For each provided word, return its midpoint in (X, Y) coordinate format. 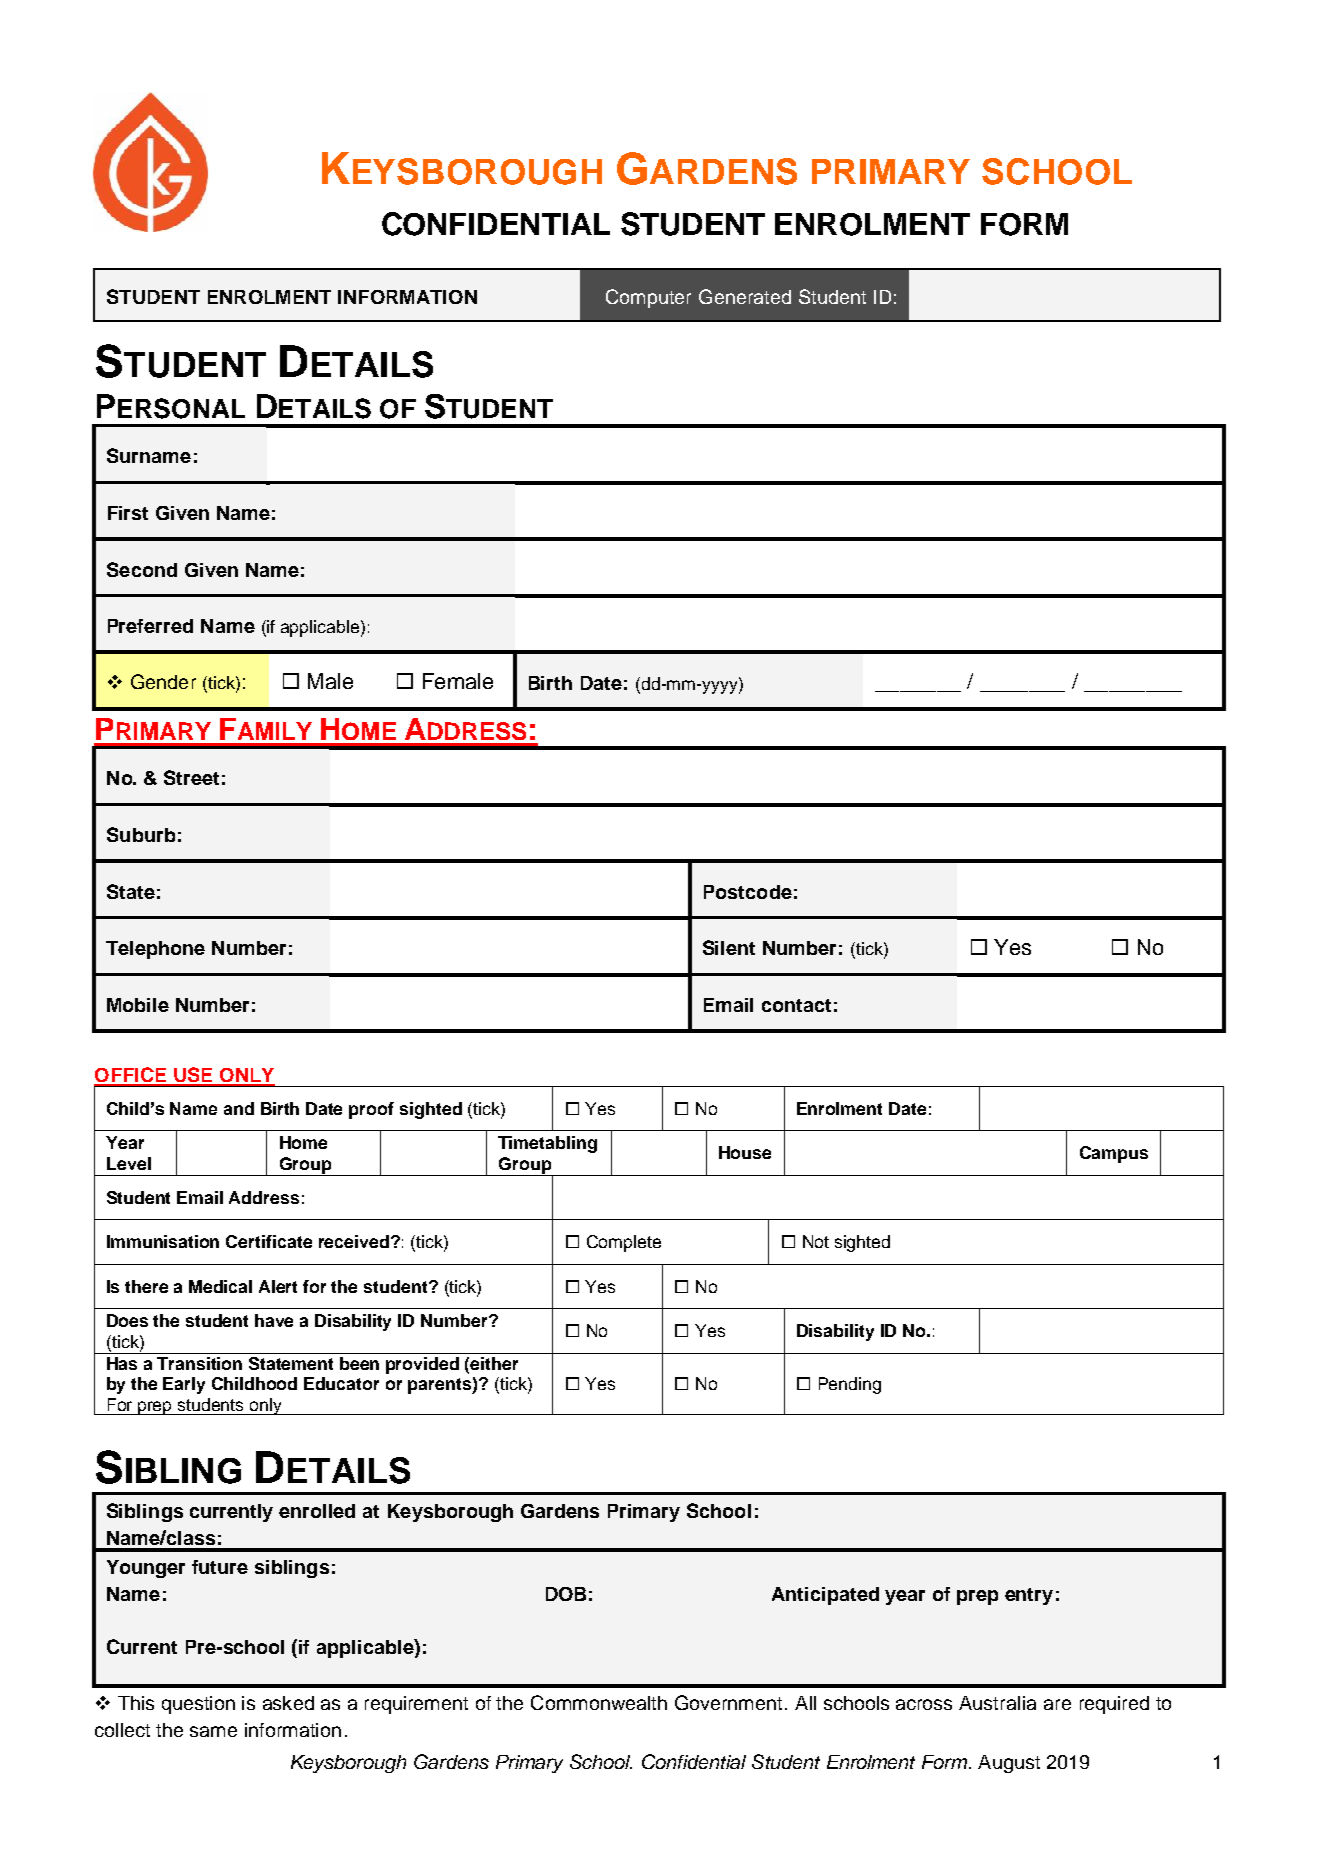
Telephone (155, 950)
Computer (648, 298)
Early (184, 1385)
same (213, 1731)
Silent (729, 947)
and (239, 1108)
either (494, 1363)
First (128, 513)
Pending (850, 1385)
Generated (745, 296)
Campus (1114, 1154)
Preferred (150, 626)
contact (796, 1005)
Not (816, 1241)
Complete (624, 1243)
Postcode (748, 892)
